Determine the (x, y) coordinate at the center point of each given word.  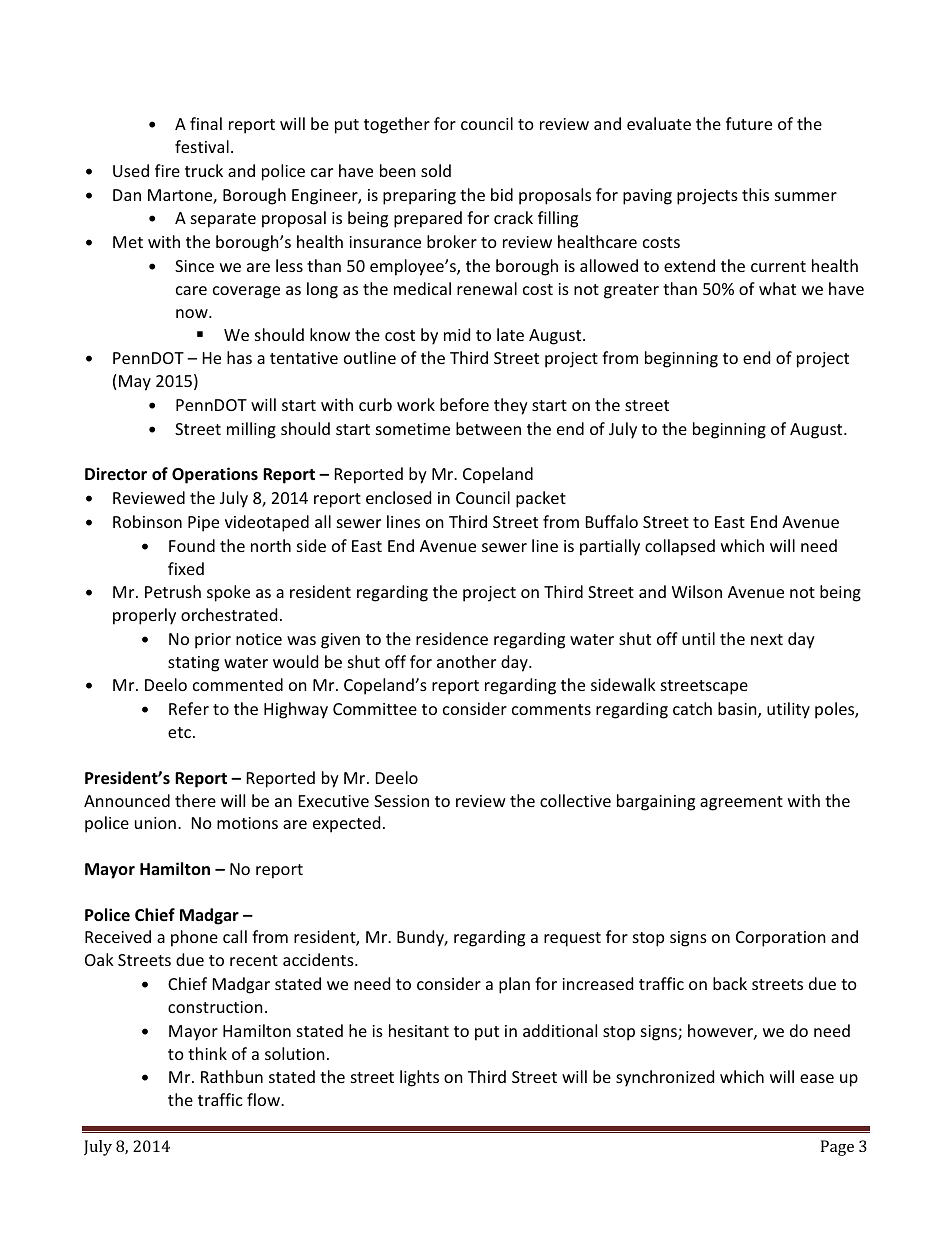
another (466, 661)
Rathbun (232, 1076)
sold (436, 170)
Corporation (781, 939)
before (464, 404)
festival (202, 146)
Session (401, 801)
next (767, 639)
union (155, 823)
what (777, 288)
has (239, 357)
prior (213, 641)
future (749, 123)
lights (419, 1078)
